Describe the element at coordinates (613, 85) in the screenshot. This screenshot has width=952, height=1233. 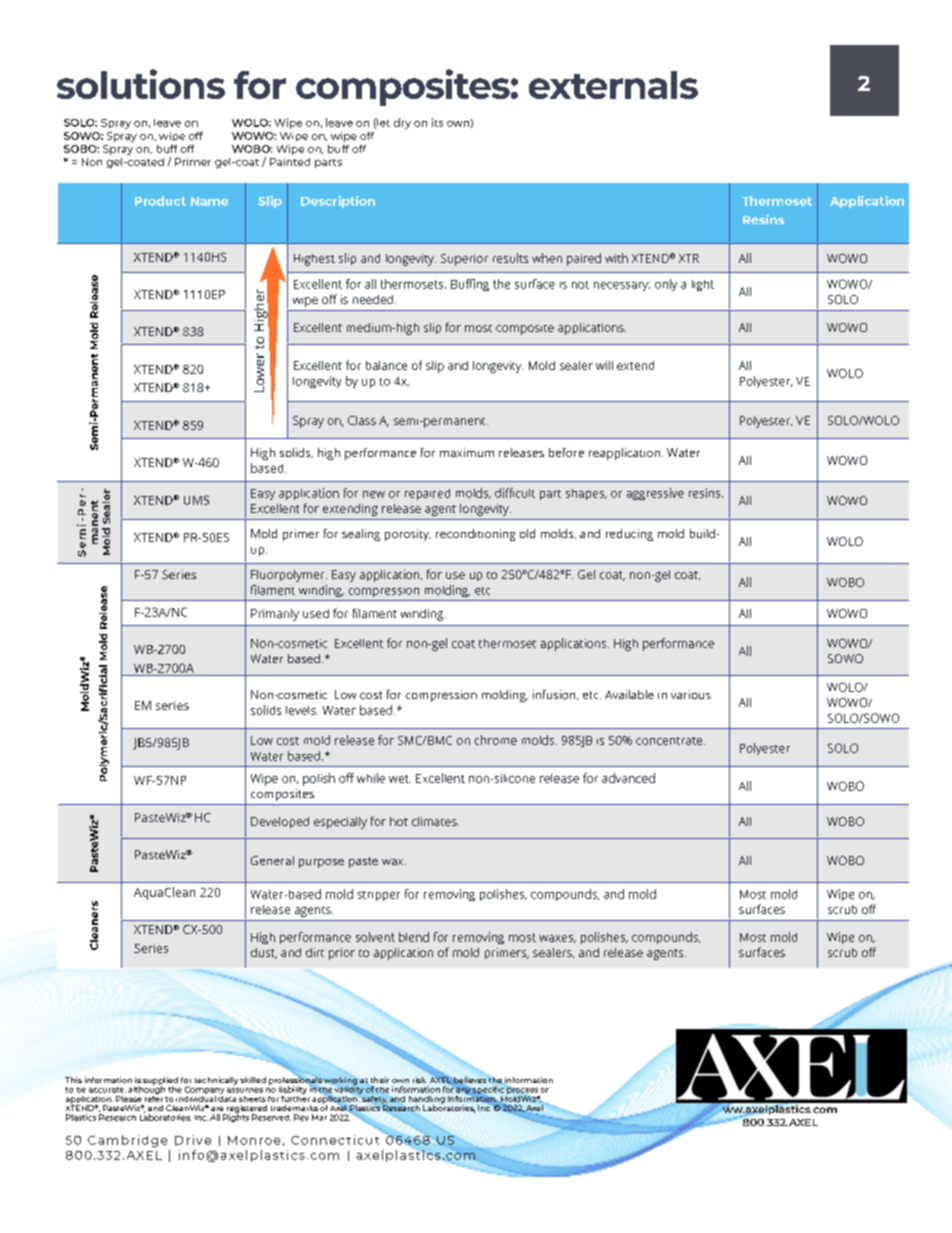
I see `externals` at that location.
